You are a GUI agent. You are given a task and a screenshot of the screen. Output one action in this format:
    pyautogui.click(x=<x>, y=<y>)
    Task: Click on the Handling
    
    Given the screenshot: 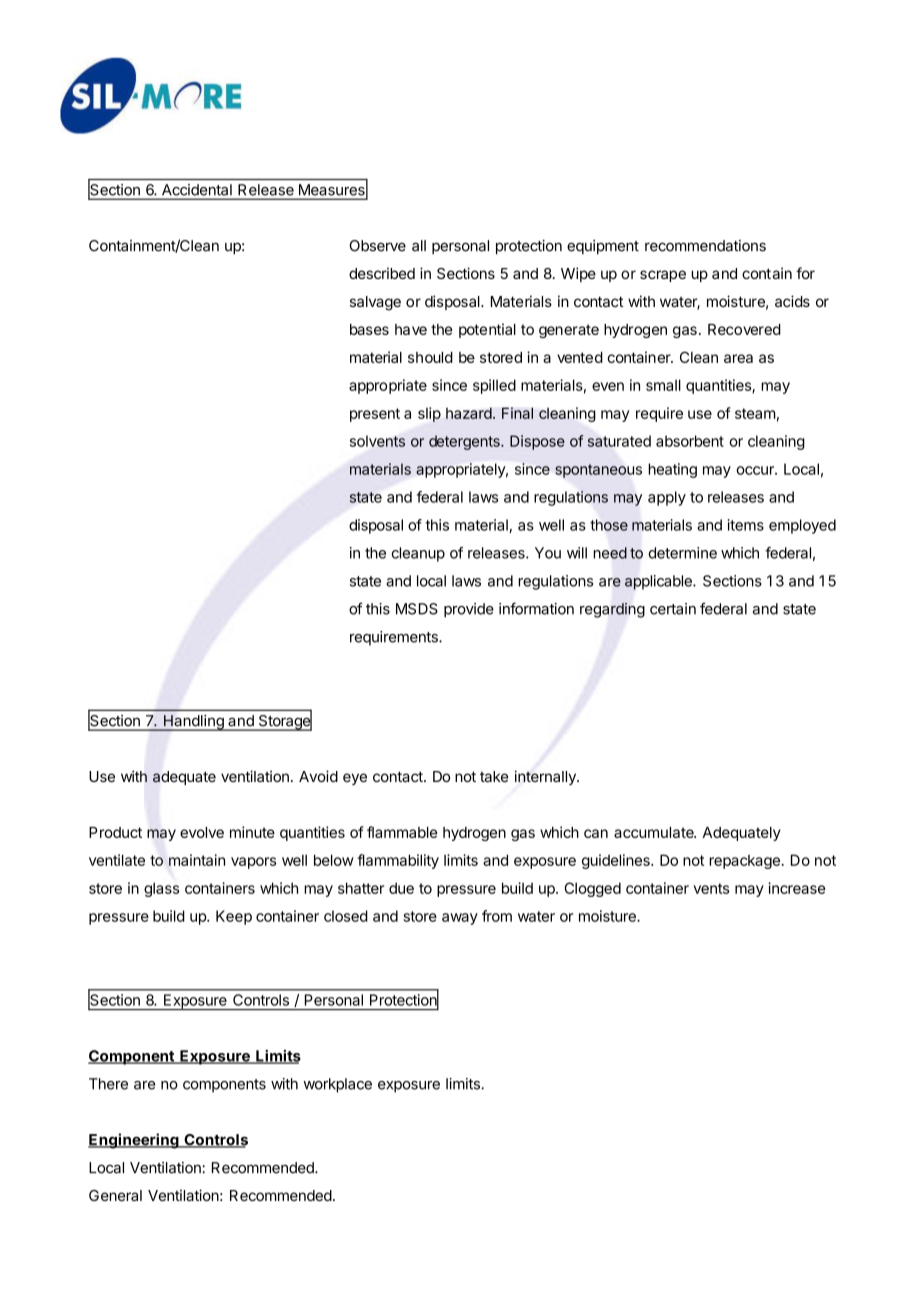 What is the action you would take?
    pyautogui.click(x=193, y=723)
